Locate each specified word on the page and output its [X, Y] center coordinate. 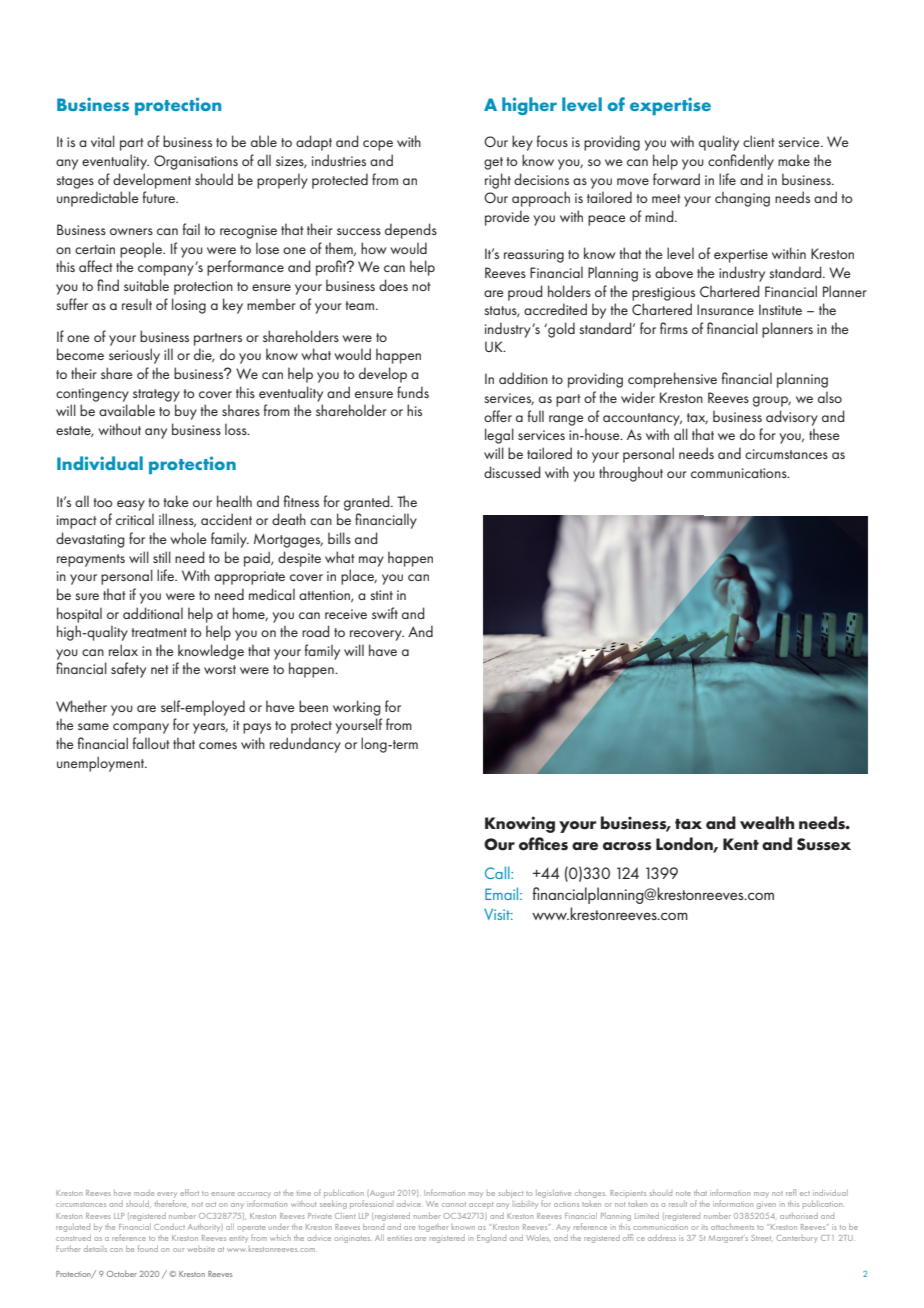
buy [186, 412]
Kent [741, 844]
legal [499, 436]
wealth [767, 823]
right [498, 181]
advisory [792, 418]
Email [503, 893]
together [433, 1228]
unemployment [102, 764]
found [148, 1248]
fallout [151, 743]
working [357, 708]
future [160, 197]
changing [742, 199]
